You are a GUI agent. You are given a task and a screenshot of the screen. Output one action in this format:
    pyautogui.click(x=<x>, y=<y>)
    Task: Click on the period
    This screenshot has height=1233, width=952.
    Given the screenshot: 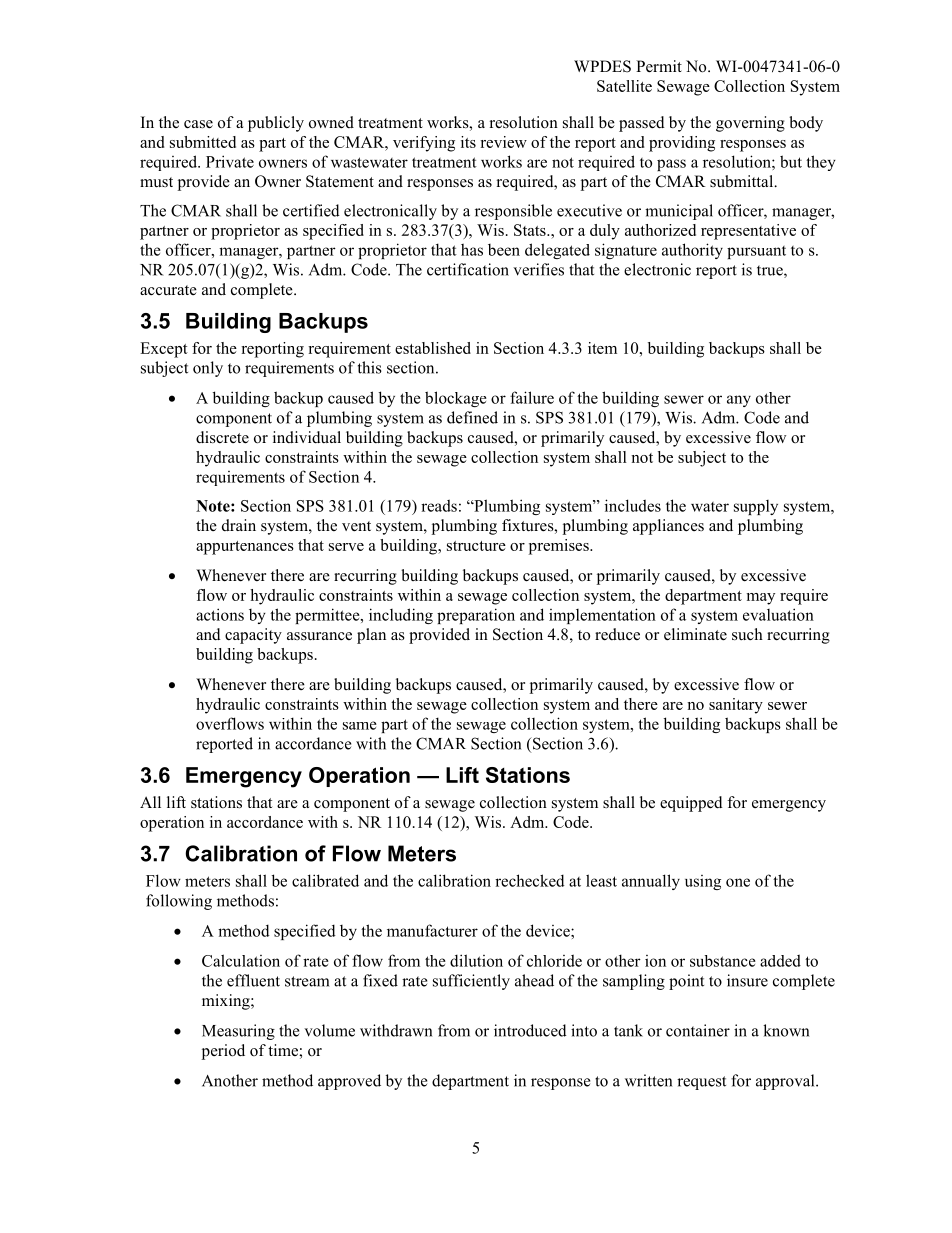 What is the action you would take?
    pyautogui.click(x=223, y=1052)
